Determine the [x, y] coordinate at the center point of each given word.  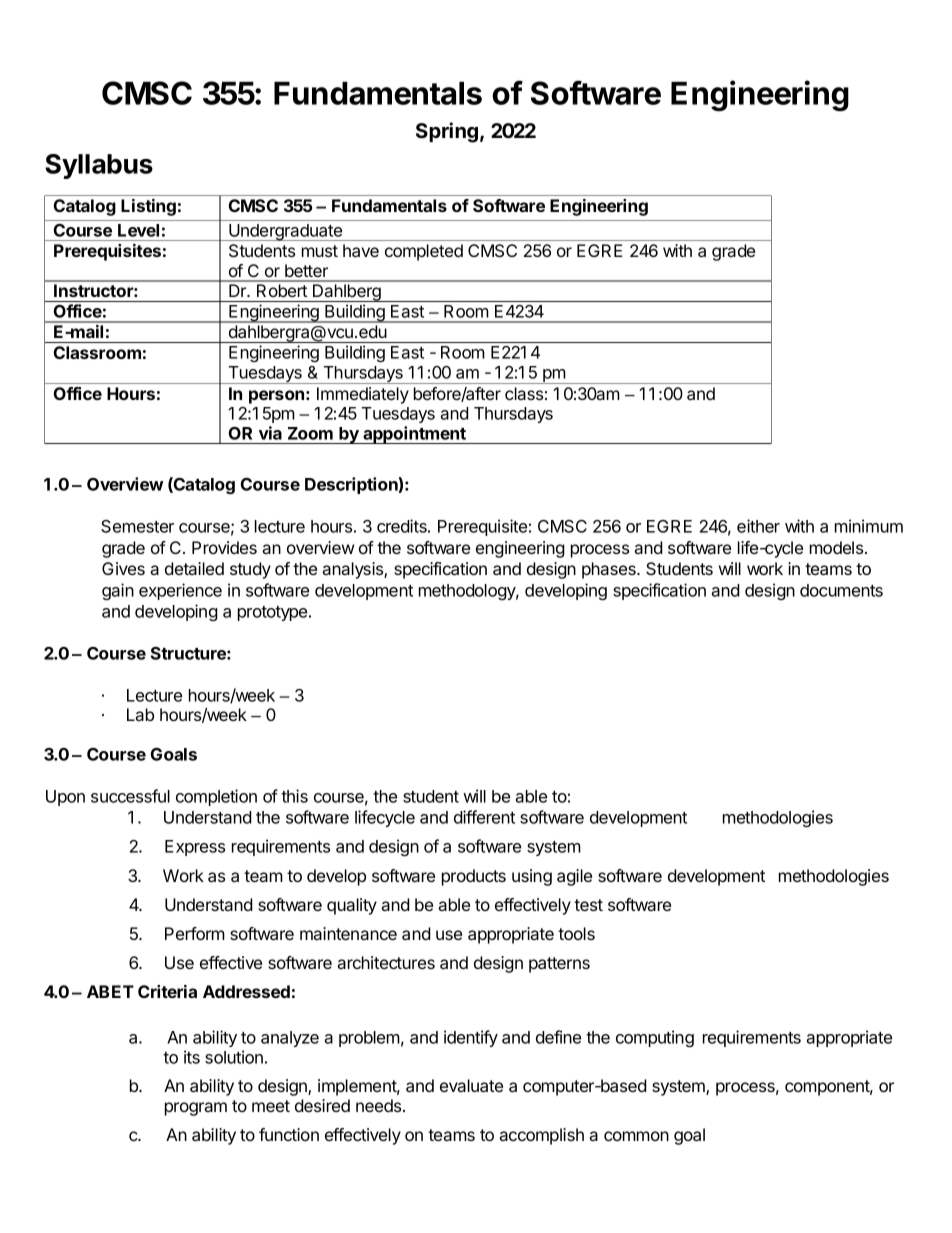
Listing [148, 207]
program [196, 1109]
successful [130, 796]
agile [574, 877]
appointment [414, 435]
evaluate [471, 1085]
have [361, 250]
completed [424, 252]
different [484, 817]
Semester [137, 526]
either [758, 526]
